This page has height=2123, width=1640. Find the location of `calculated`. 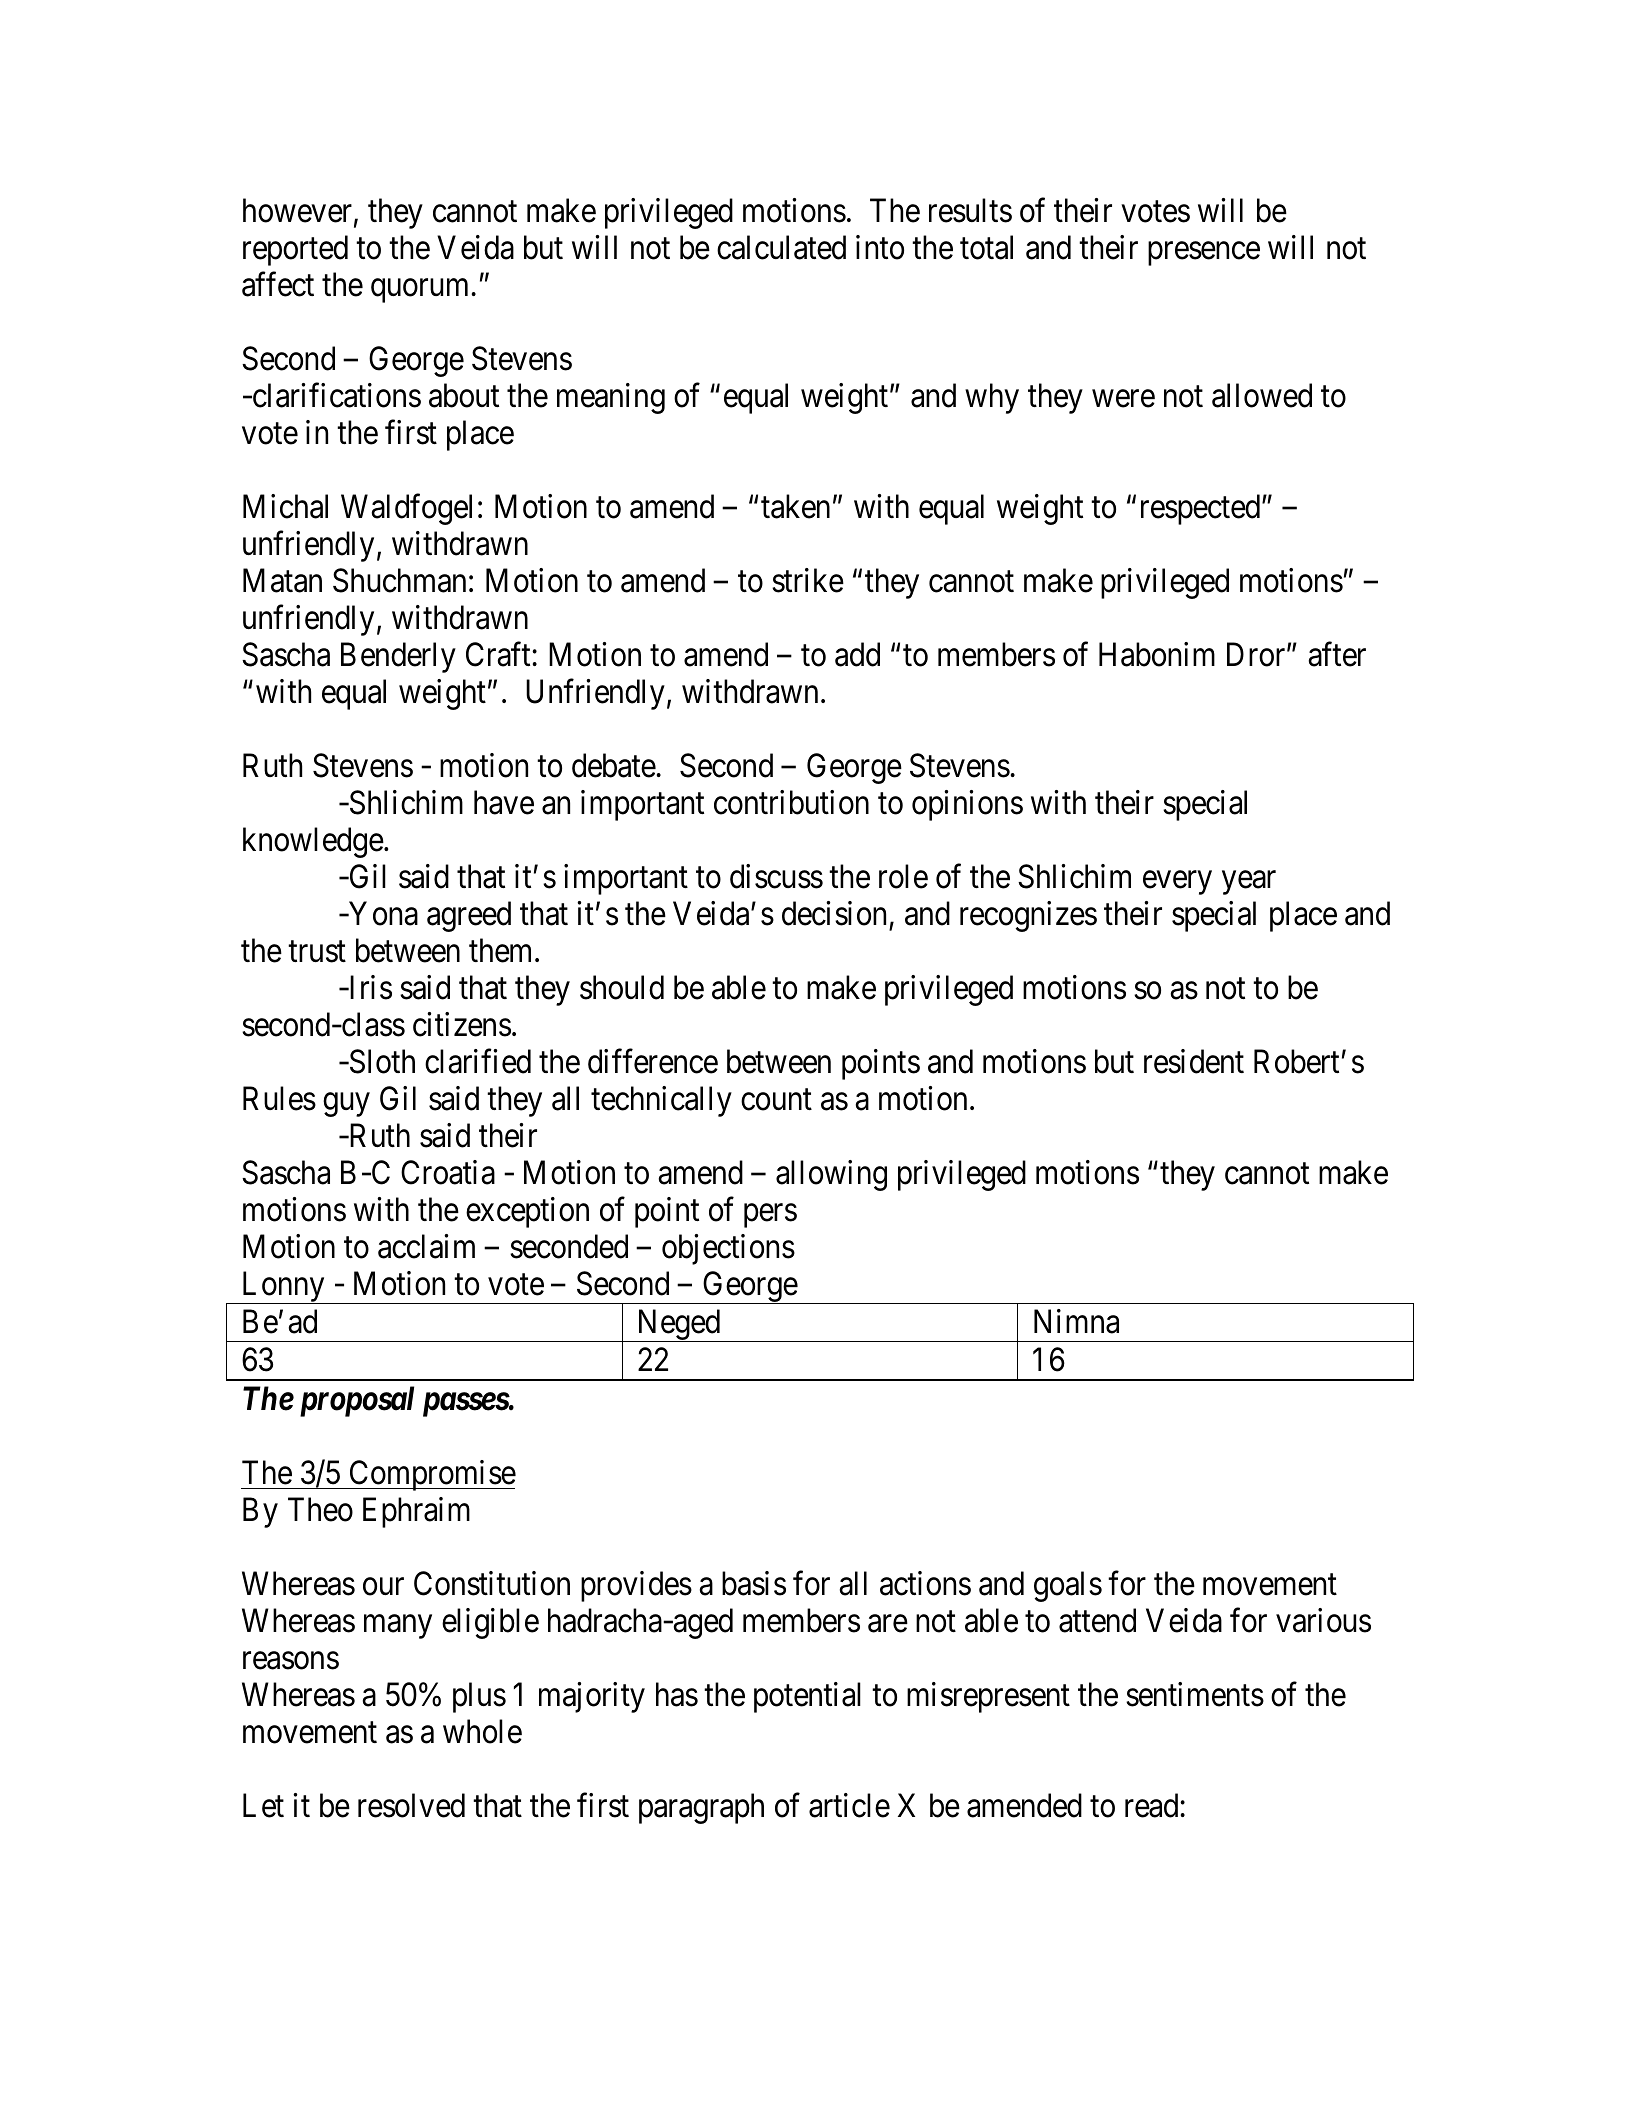

calculated is located at coordinates (781, 247).
